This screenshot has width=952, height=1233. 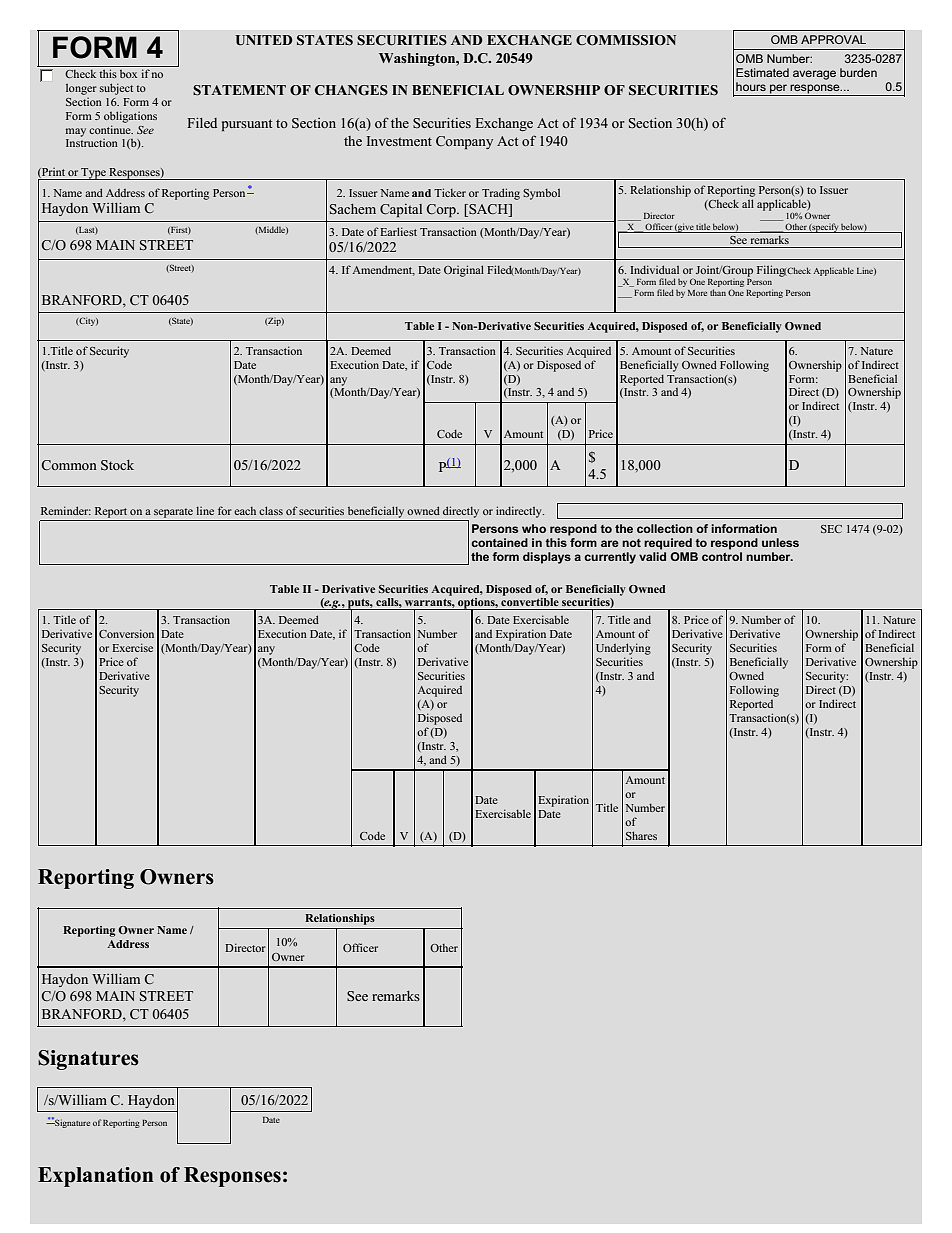 I want to click on Company, so click(x=464, y=142).
